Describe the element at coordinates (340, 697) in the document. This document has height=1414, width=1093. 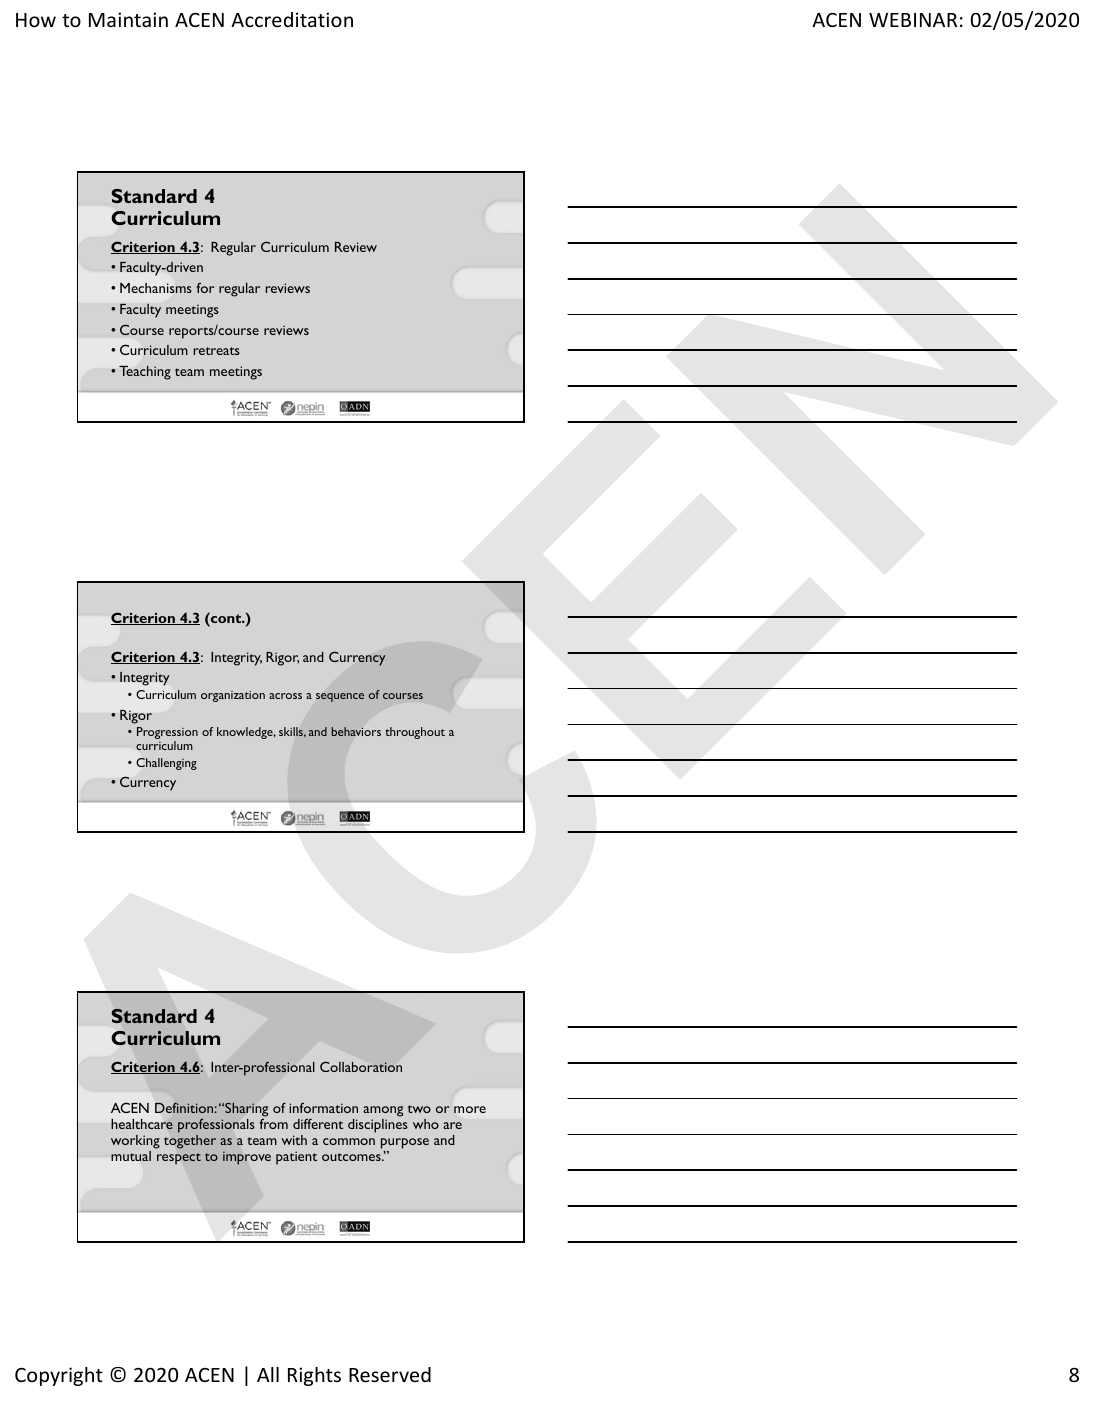
I see `sequence` at that location.
